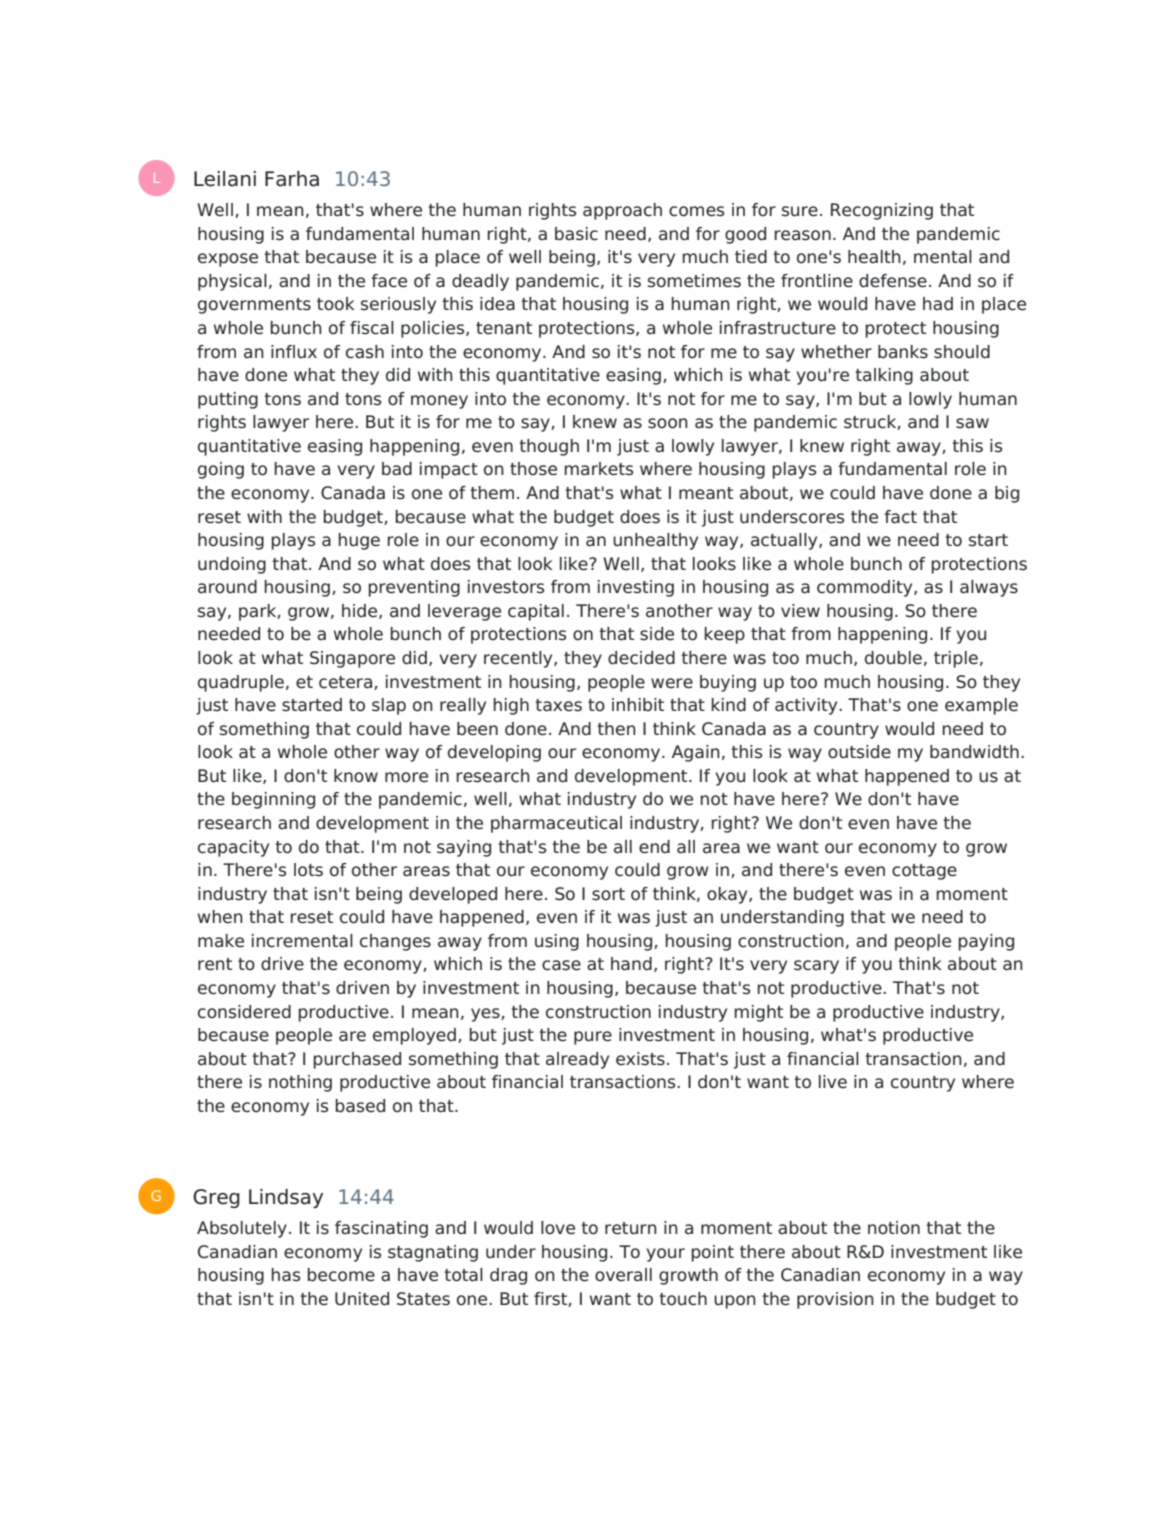 Image resolution: width=1176 pixels, height=1522 pixels. What do you see at coordinates (352, 659) in the screenshot?
I see `Singapore` at bounding box center [352, 659].
